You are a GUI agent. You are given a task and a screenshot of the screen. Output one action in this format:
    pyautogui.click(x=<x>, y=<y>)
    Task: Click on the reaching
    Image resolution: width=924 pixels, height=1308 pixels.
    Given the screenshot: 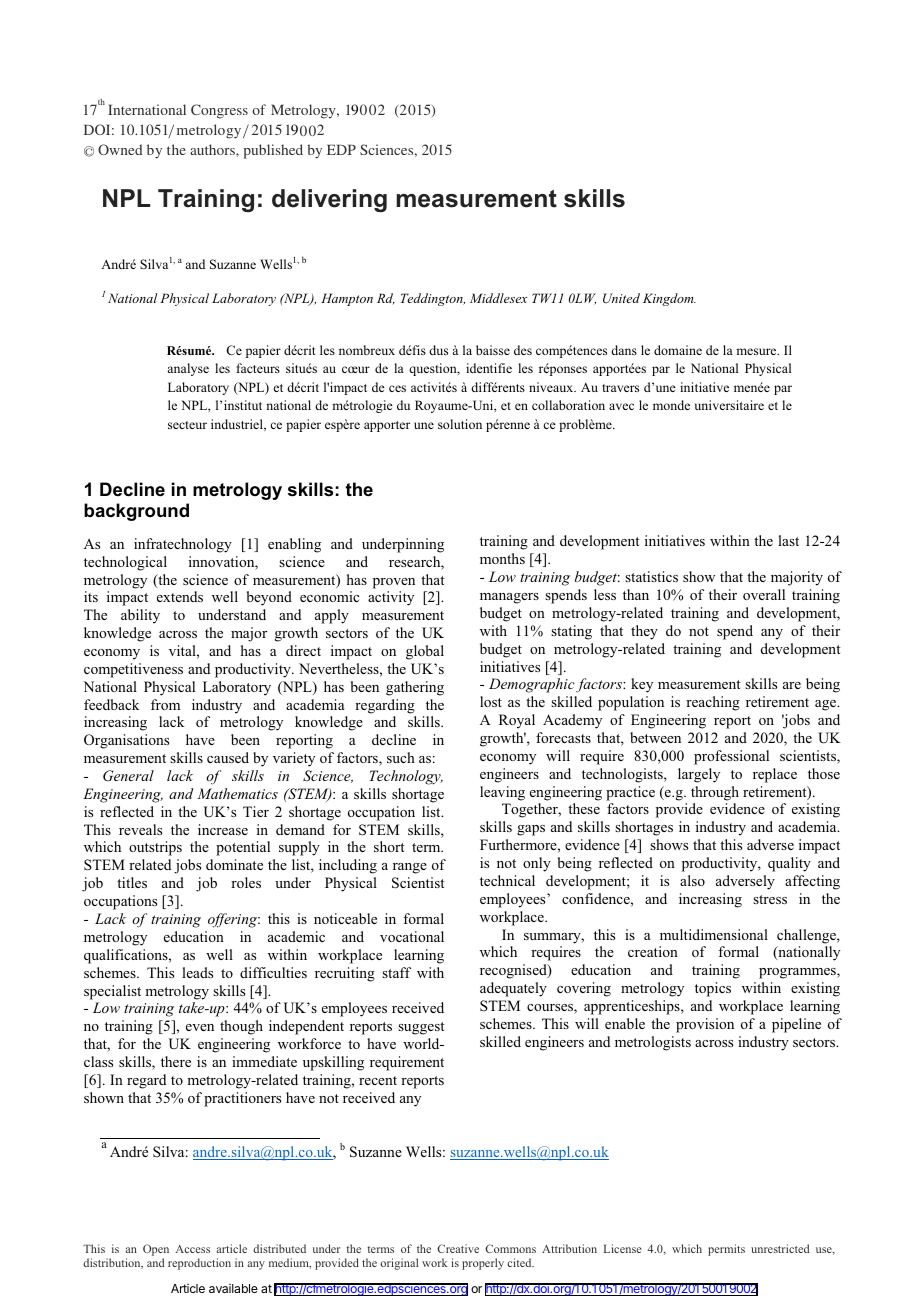 What is the action you would take?
    pyautogui.click(x=713, y=703)
